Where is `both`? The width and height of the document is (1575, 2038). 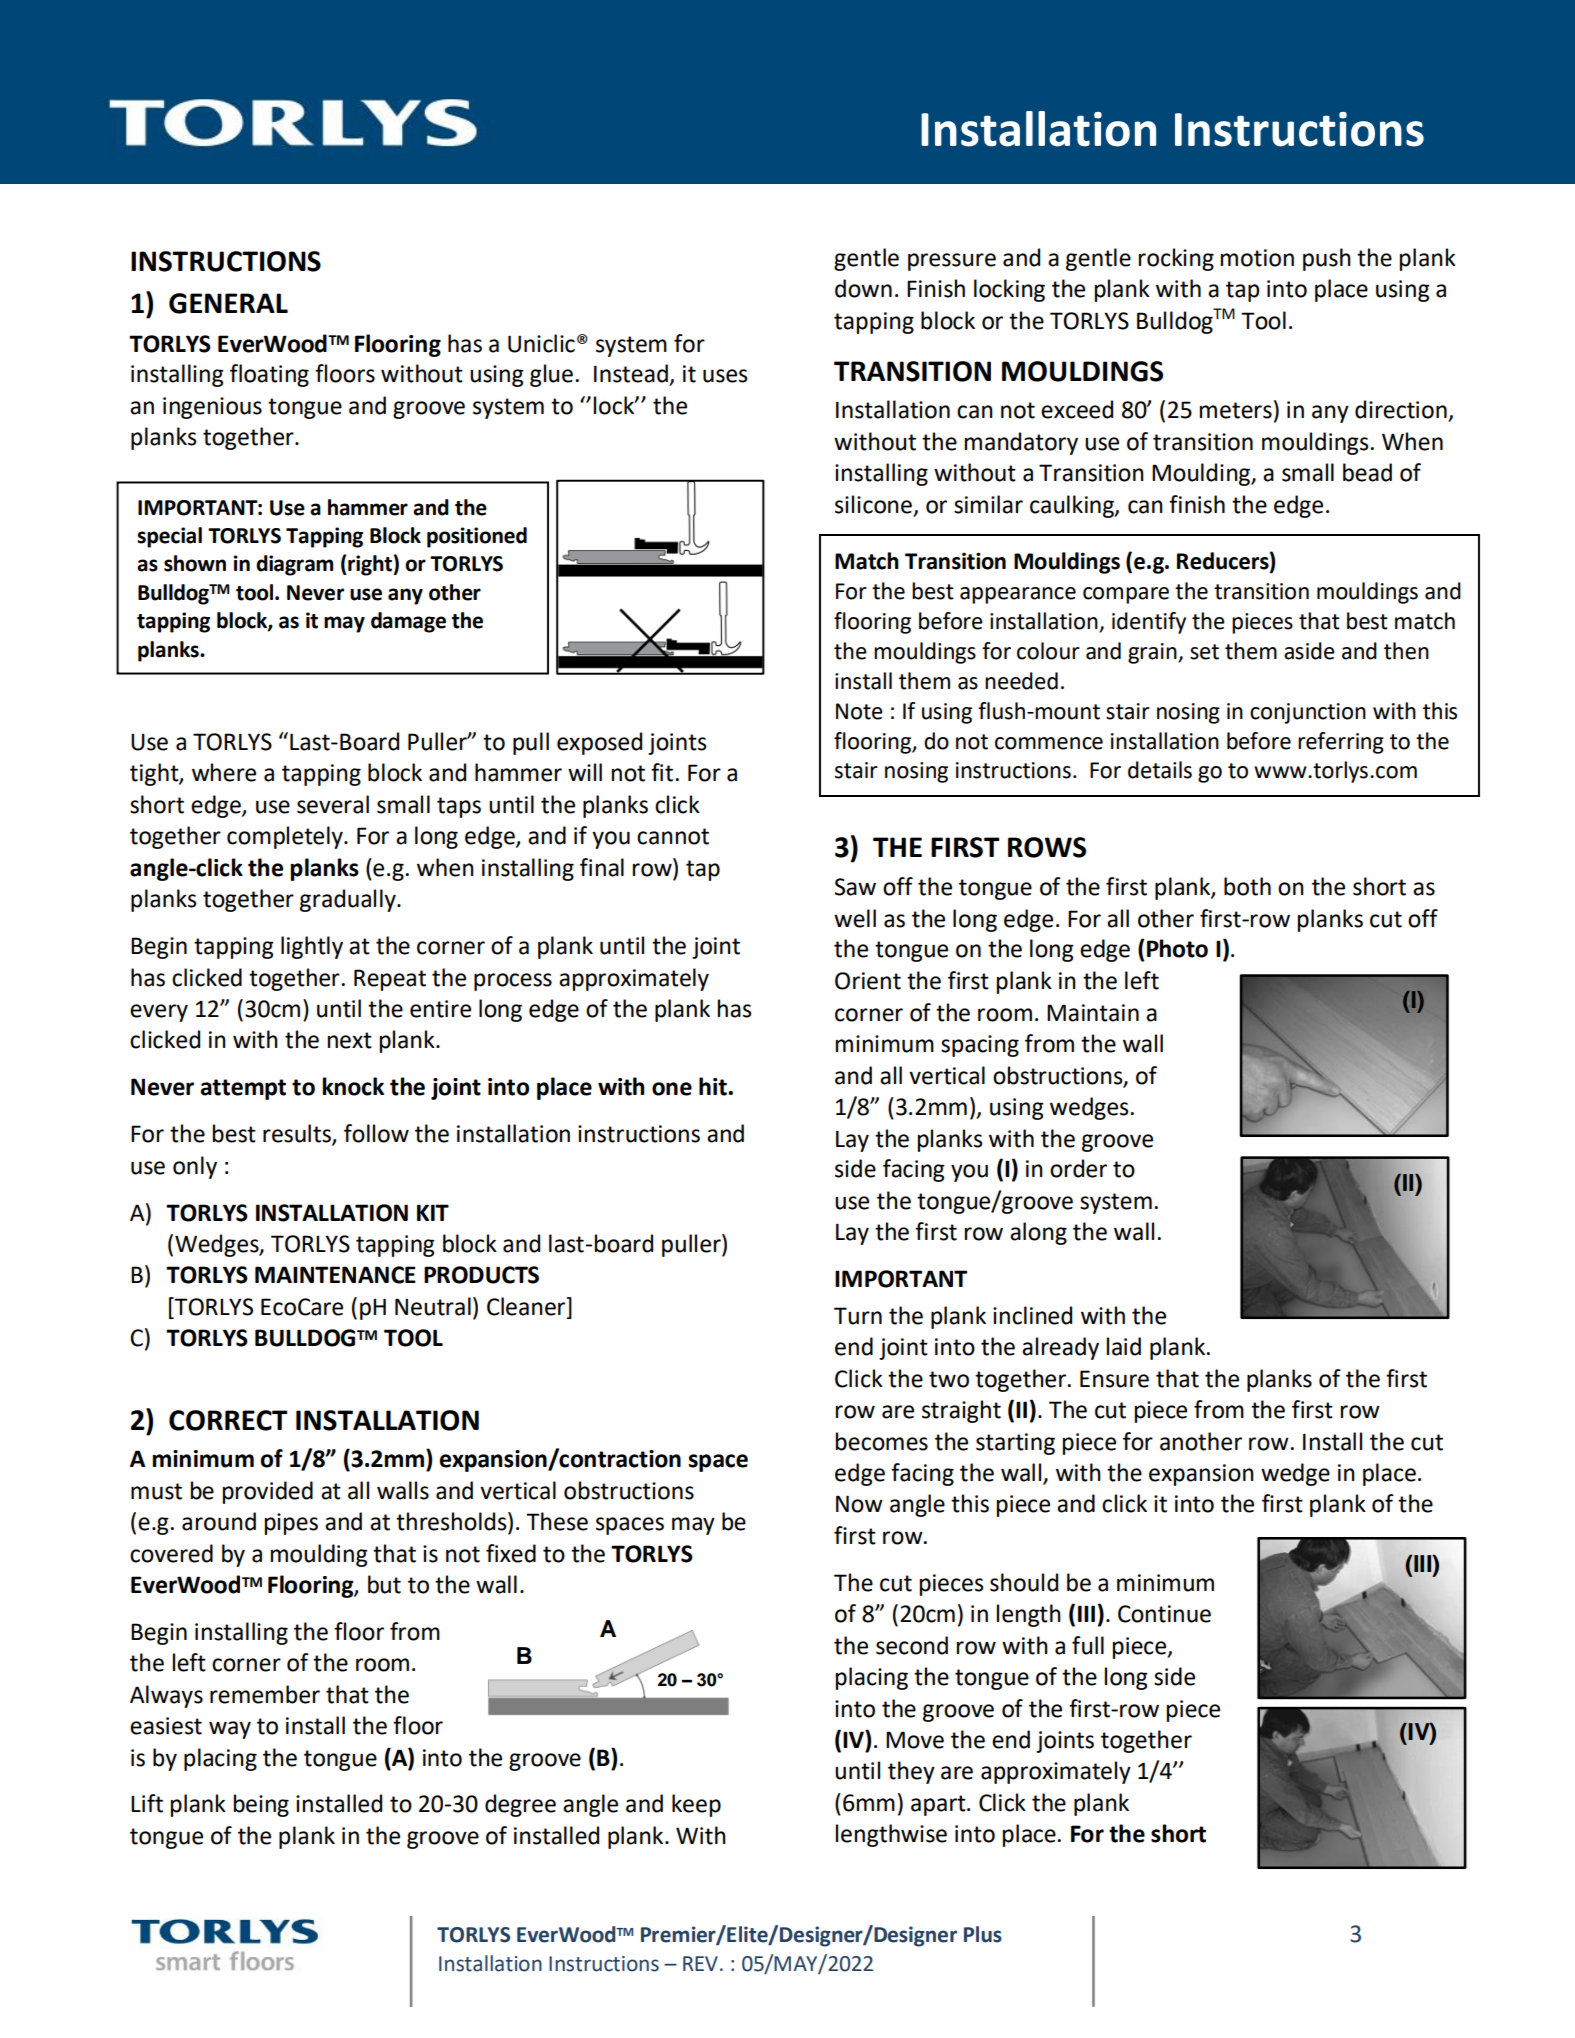 both is located at coordinates (1247, 886).
